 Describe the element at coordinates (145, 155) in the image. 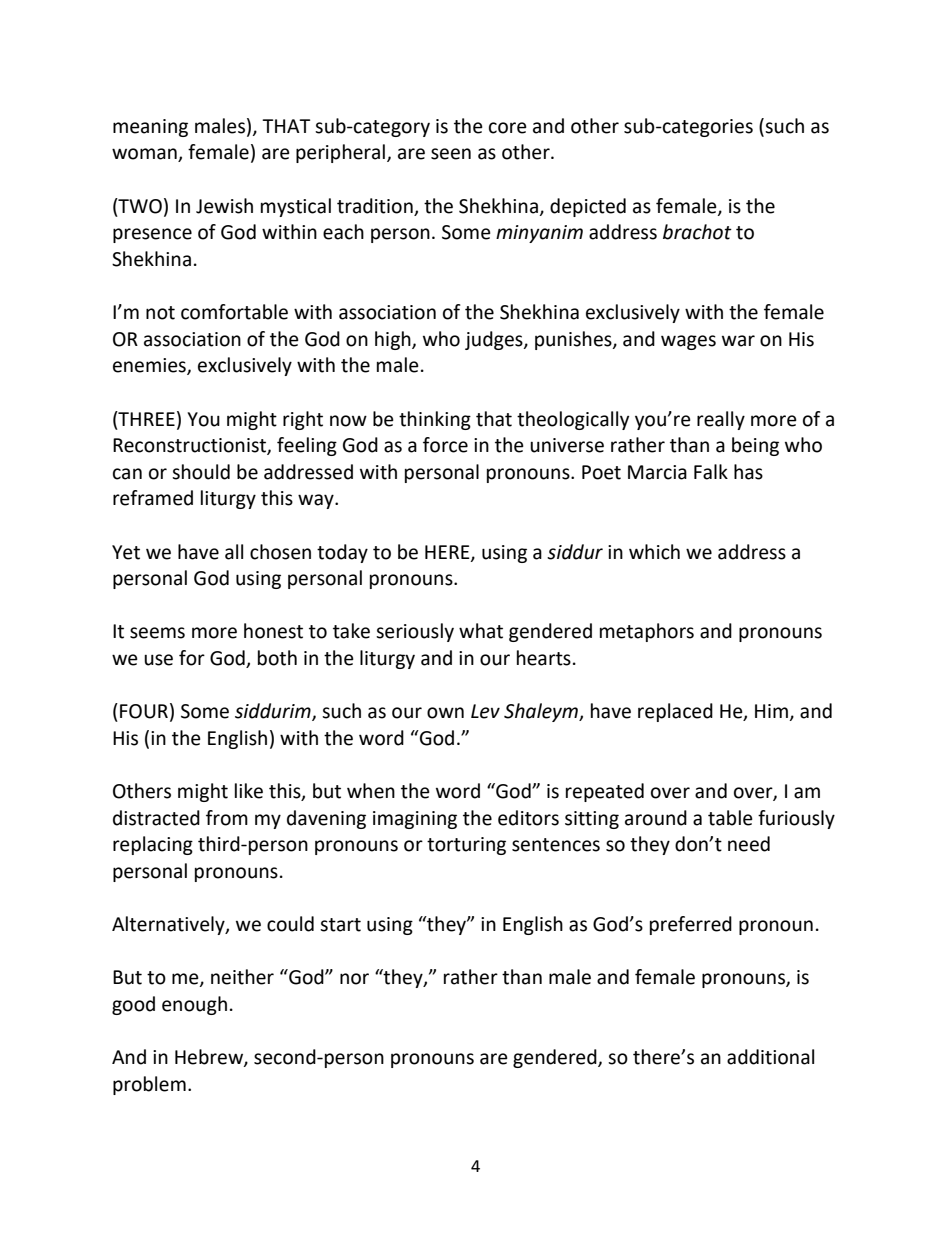

I see `woman` at that location.
